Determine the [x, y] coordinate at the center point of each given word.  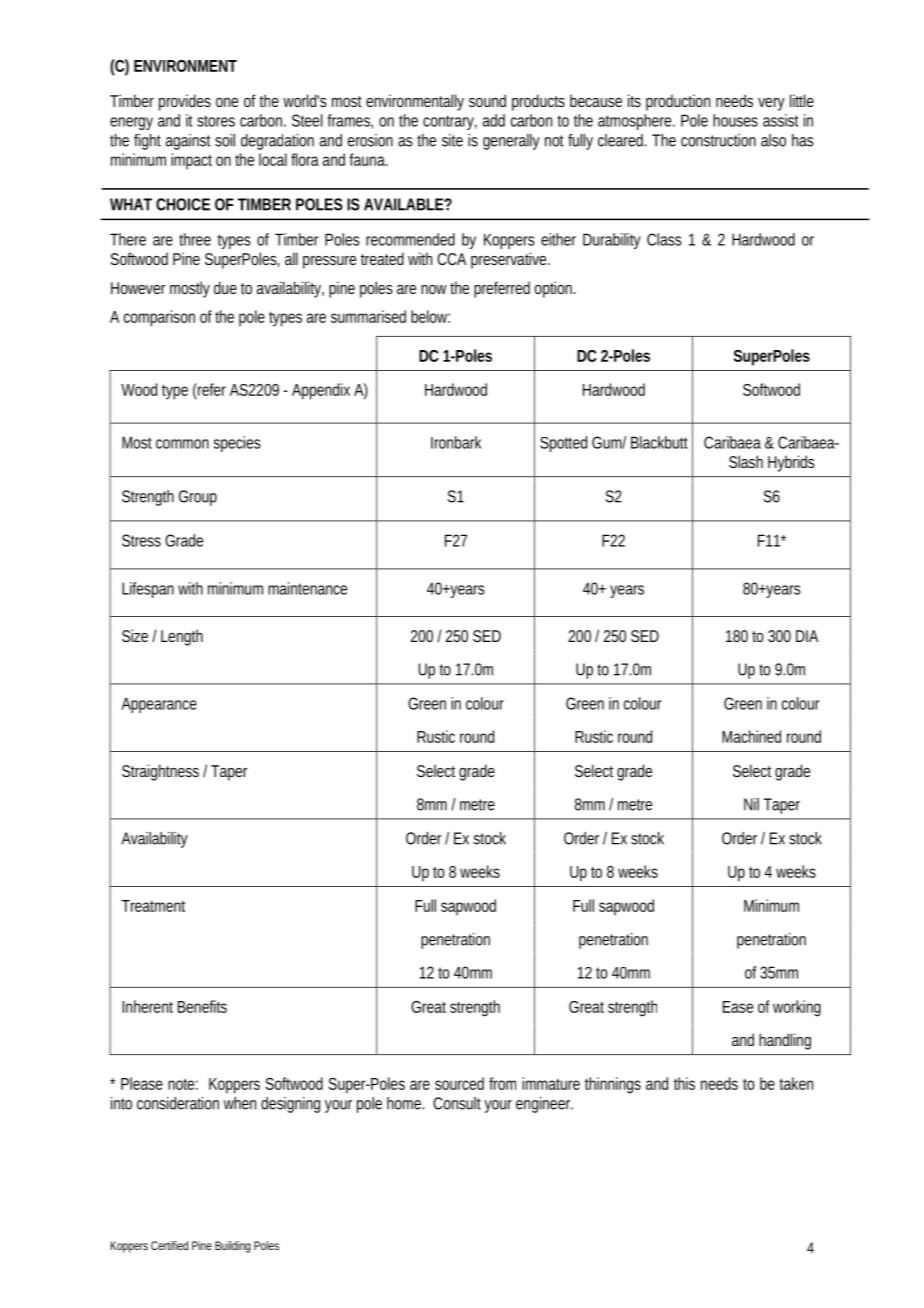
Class [664, 239]
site [452, 140]
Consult [457, 1103]
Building [233, 1247]
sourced [459, 1083]
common [182, 444]
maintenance [307, 588]
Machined [751, 736]
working [797, 1008]
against [188, 142]
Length [182, 637]
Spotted [563, 444]
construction [718, 140]
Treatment [153, 906]
